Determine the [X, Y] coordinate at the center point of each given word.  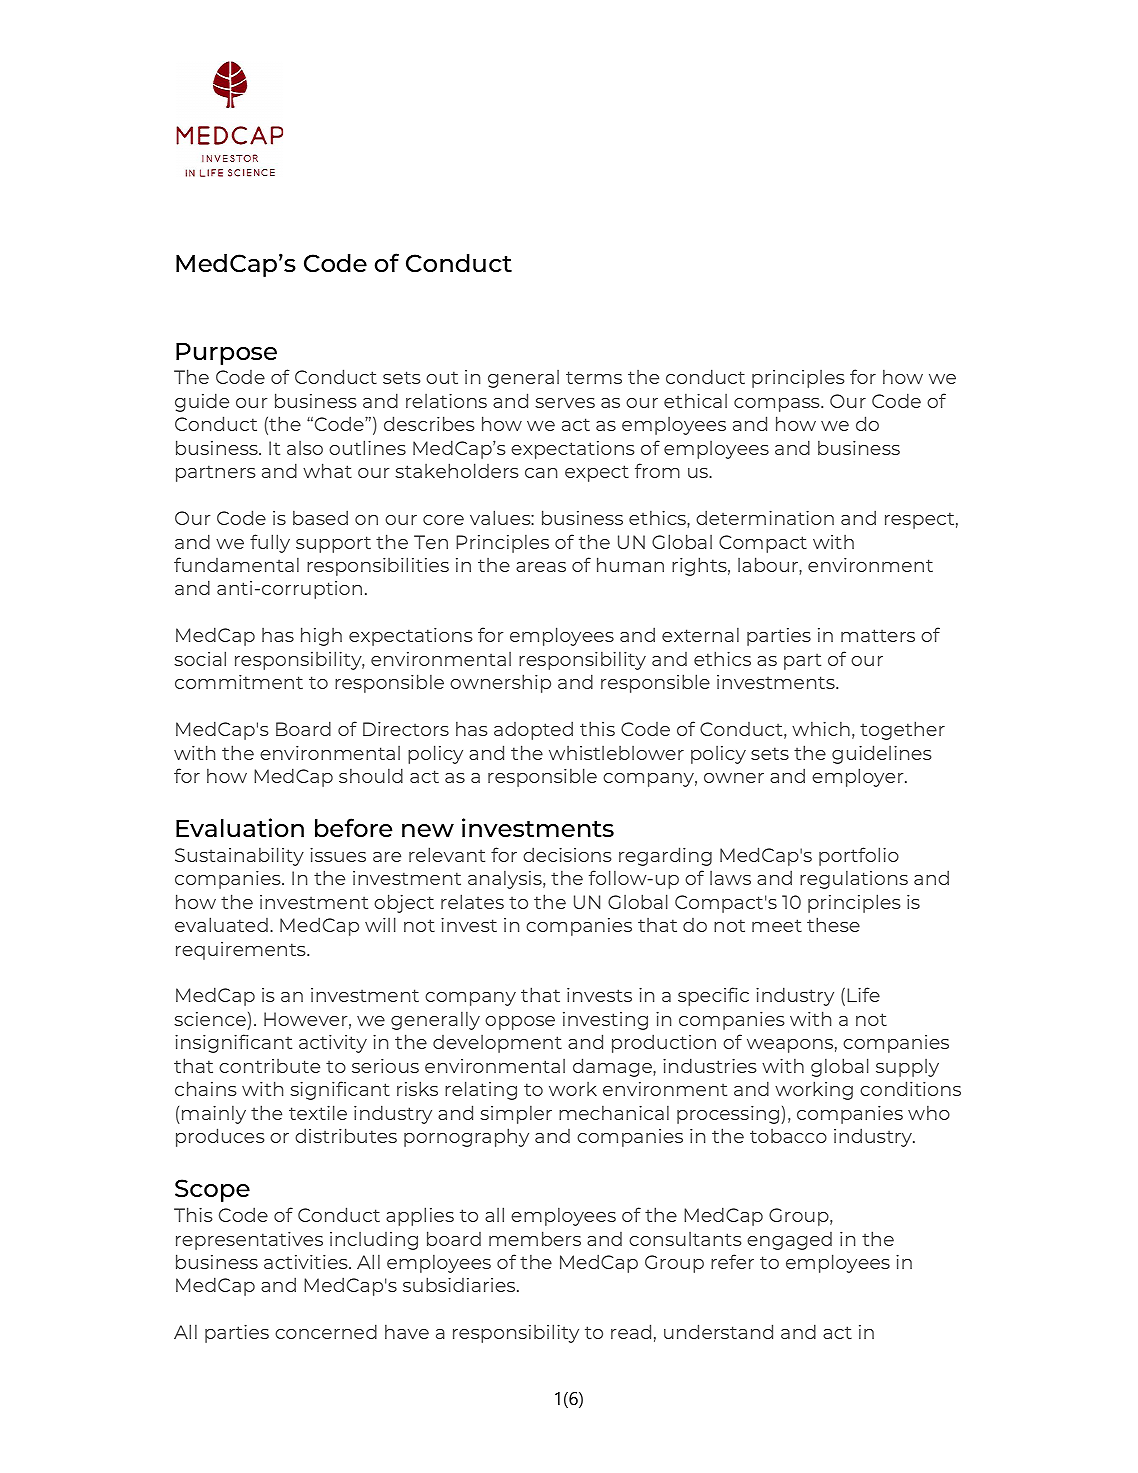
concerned [326, 1331]
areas [541, 567]
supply [907, 1068]
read [631, 1331]
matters [878, 635]
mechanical [614, 1112]
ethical [695, 400]
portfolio [859, 856]
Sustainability [239, 856]
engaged [789, 1241]
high [321, 636]
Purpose [226, 354]
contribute [269, 1066]
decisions [567, 854]
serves [565, 403]
